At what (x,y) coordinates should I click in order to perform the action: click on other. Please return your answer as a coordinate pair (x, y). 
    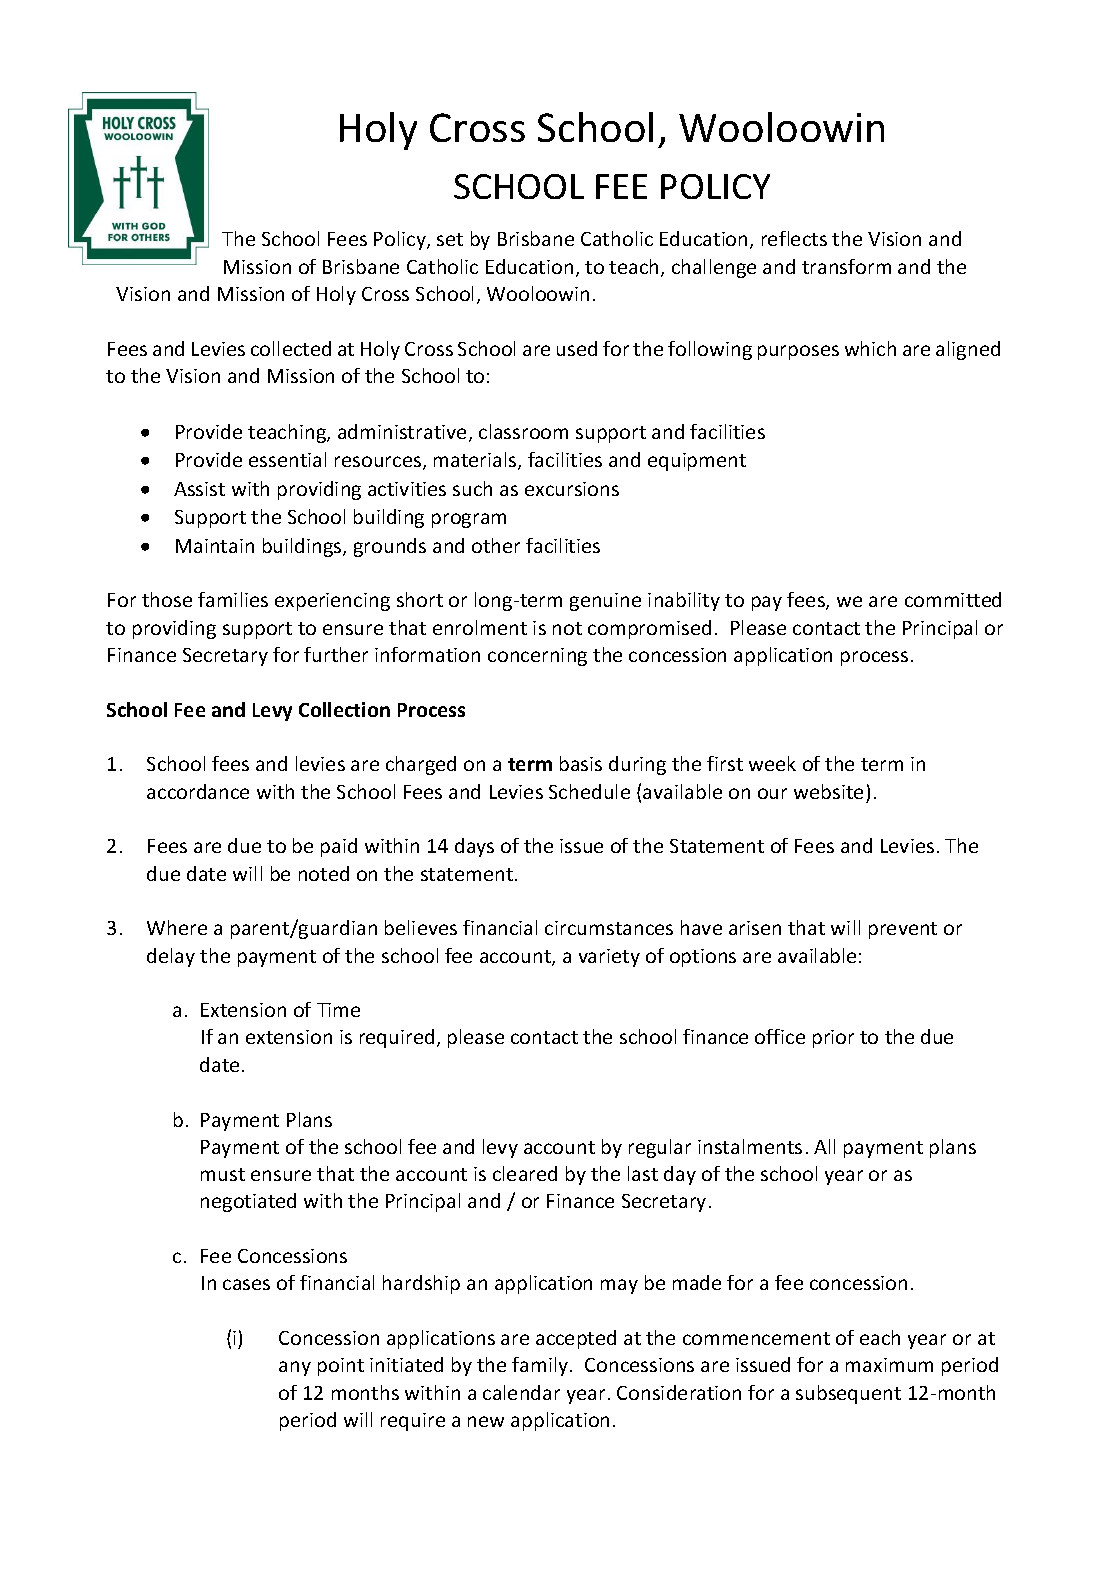
    Looking at the image, I should click on (496, 545).
